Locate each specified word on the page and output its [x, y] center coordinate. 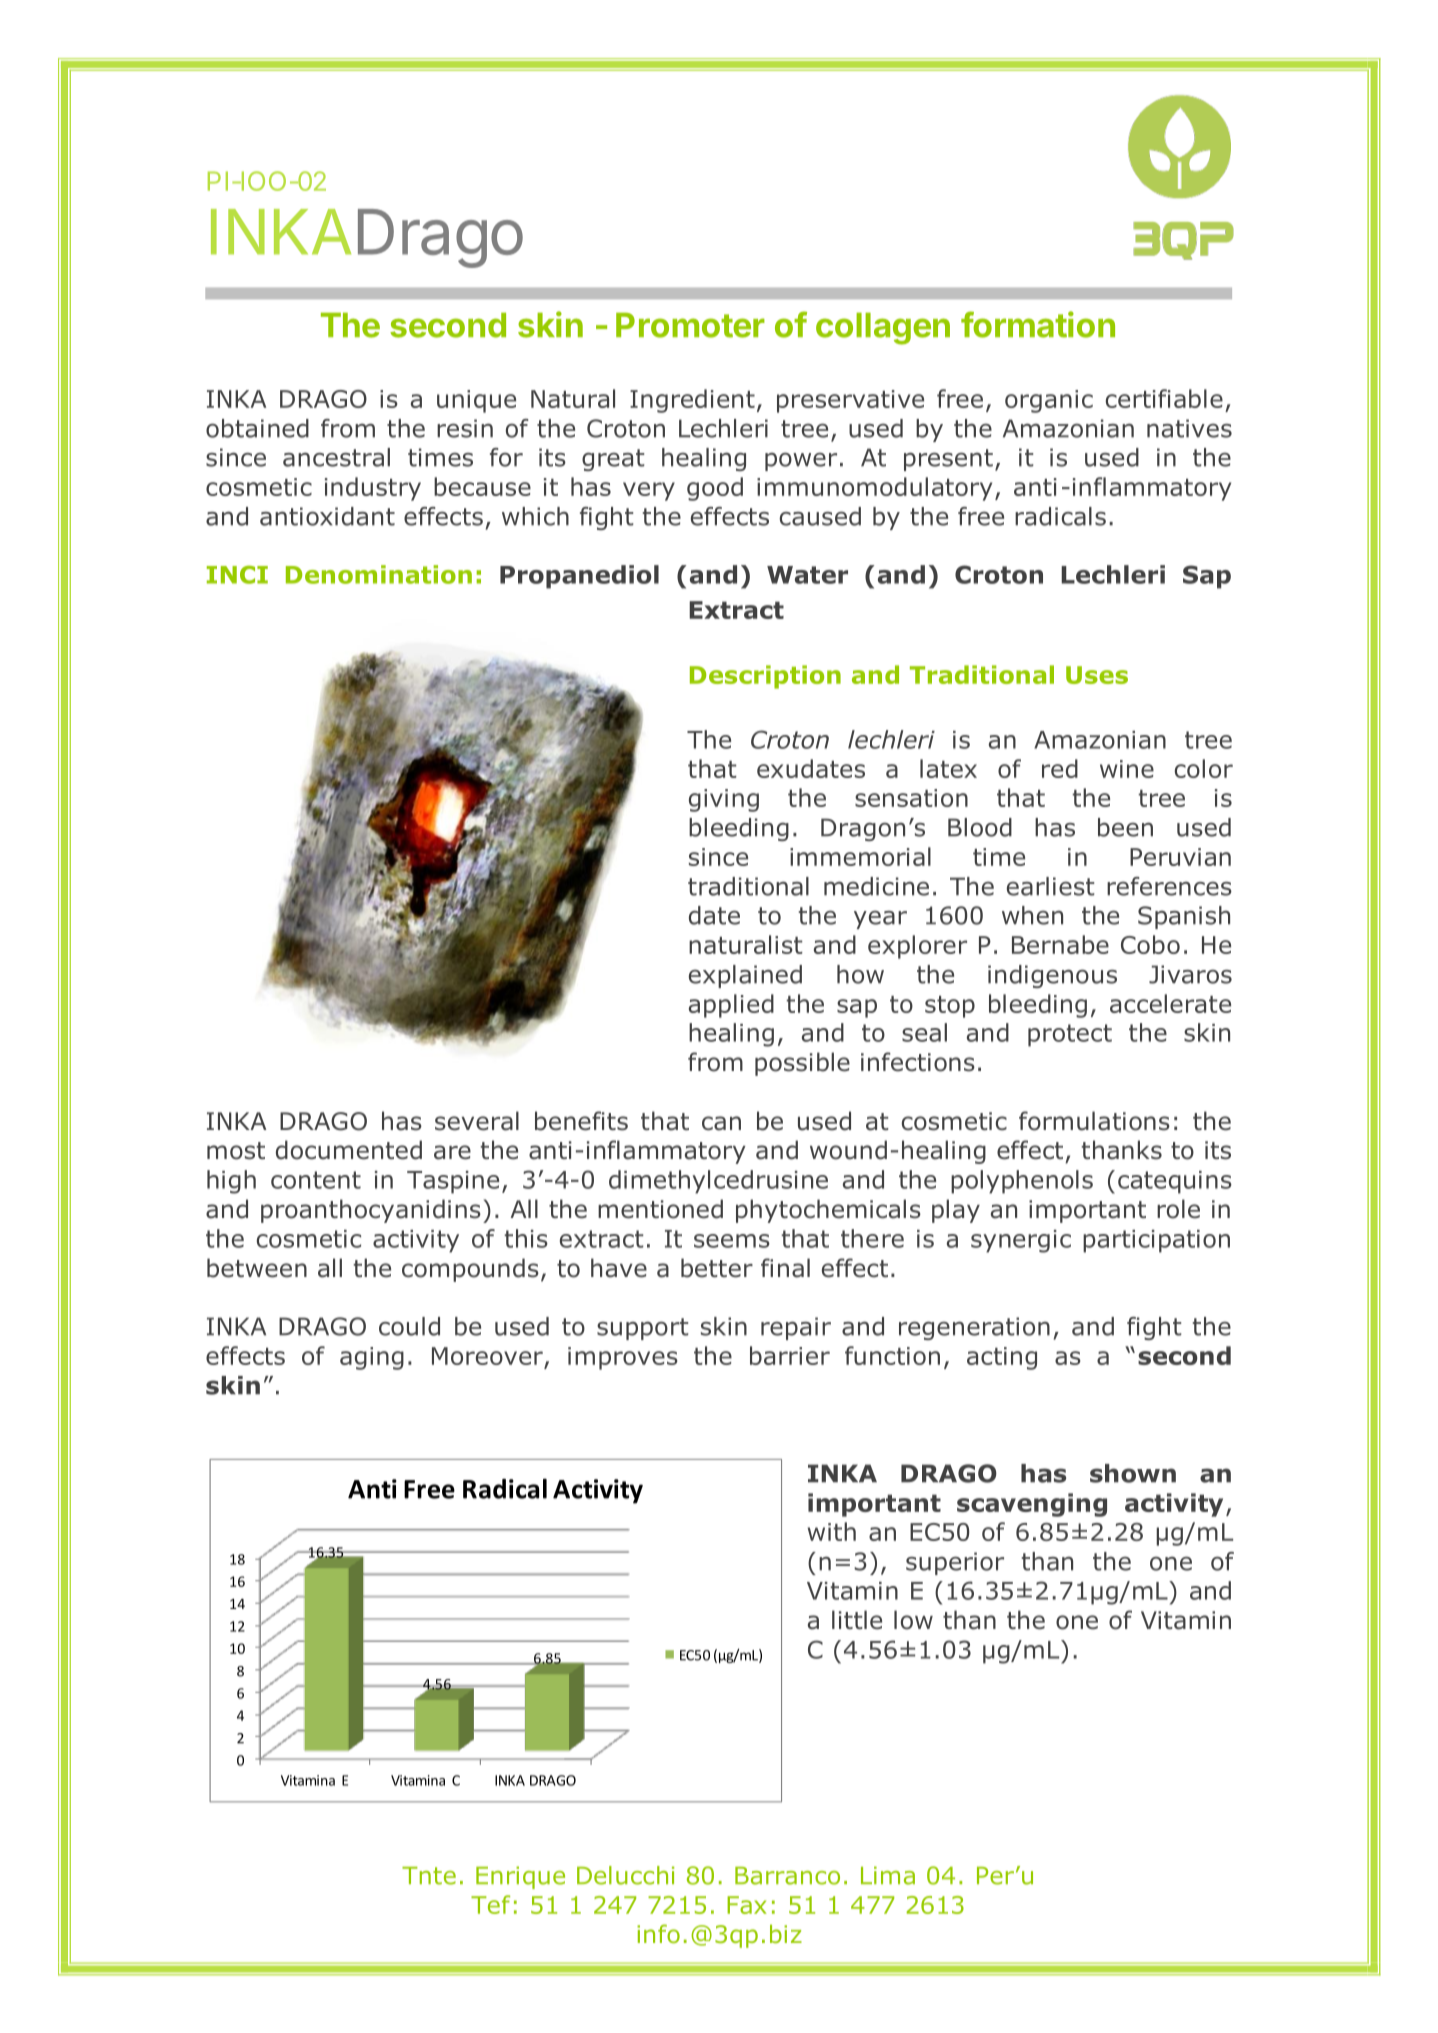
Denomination [379, 574]
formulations [1094, 1121]
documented [349, 1150]
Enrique [520, 1877]
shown [1133, 1473]
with [832, 1531]
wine [1127, 769]
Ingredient [692, 401]
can [721, 1123]
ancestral [336, 457]
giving [724, 800]
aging [372, 1358]
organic [1049, 401]
